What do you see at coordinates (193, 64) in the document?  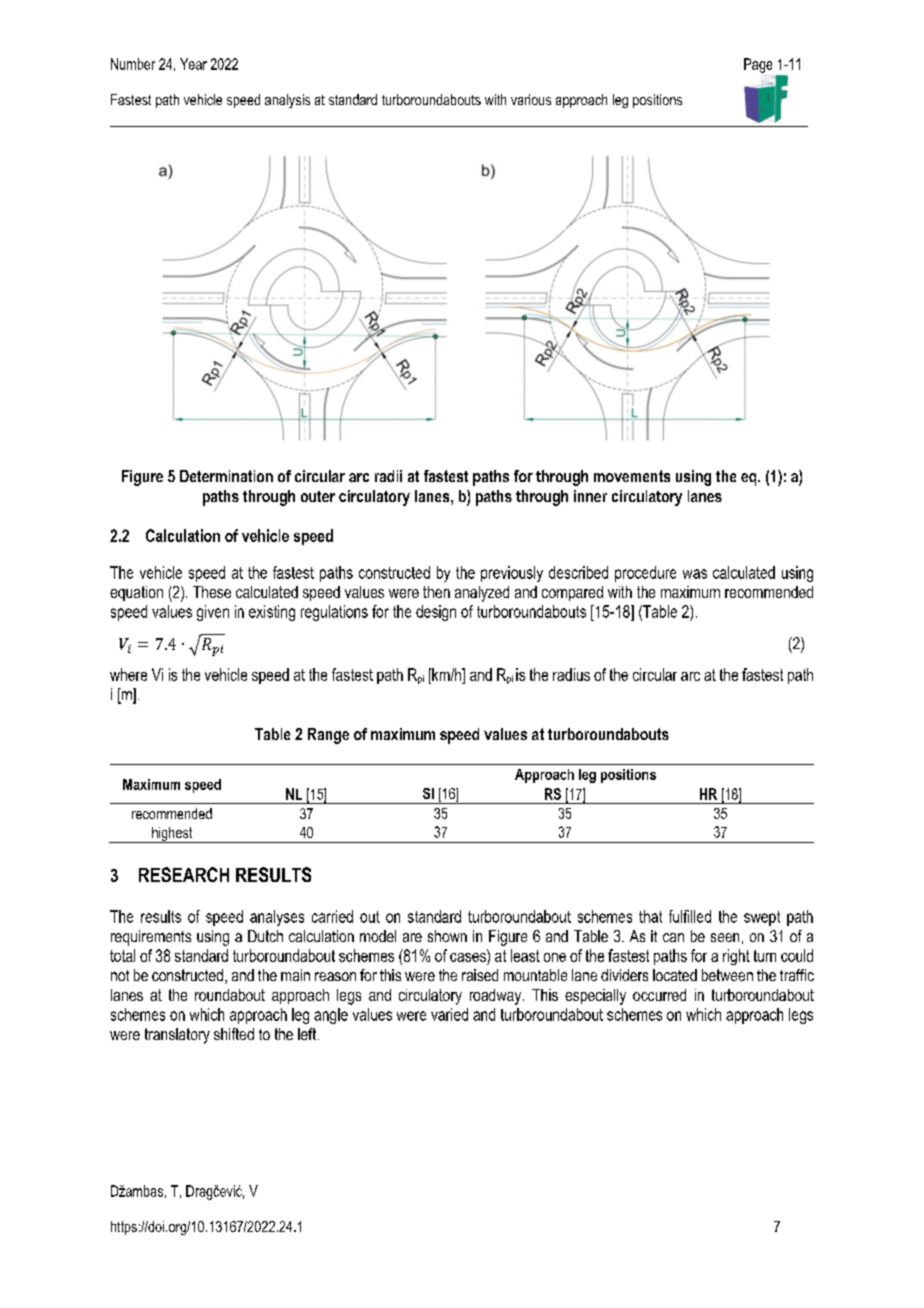 I see `Year` at bounding box center [193, 64].
